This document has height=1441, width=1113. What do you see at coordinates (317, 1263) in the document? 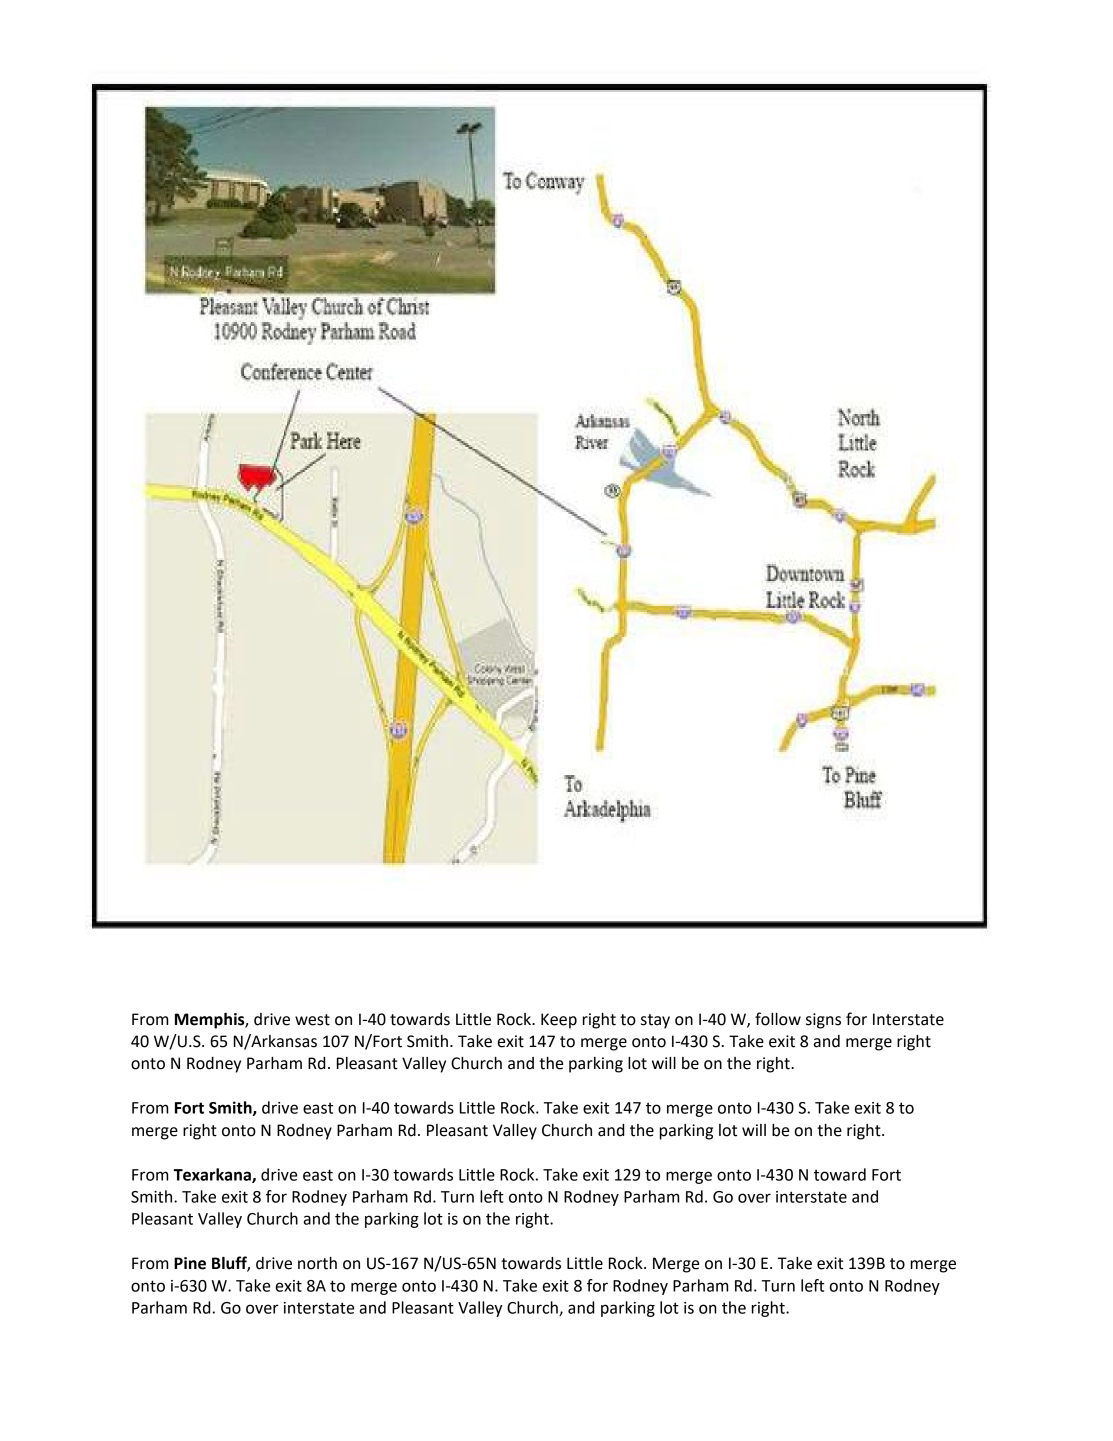
I see `north` at bounding box center [317, 1263].
